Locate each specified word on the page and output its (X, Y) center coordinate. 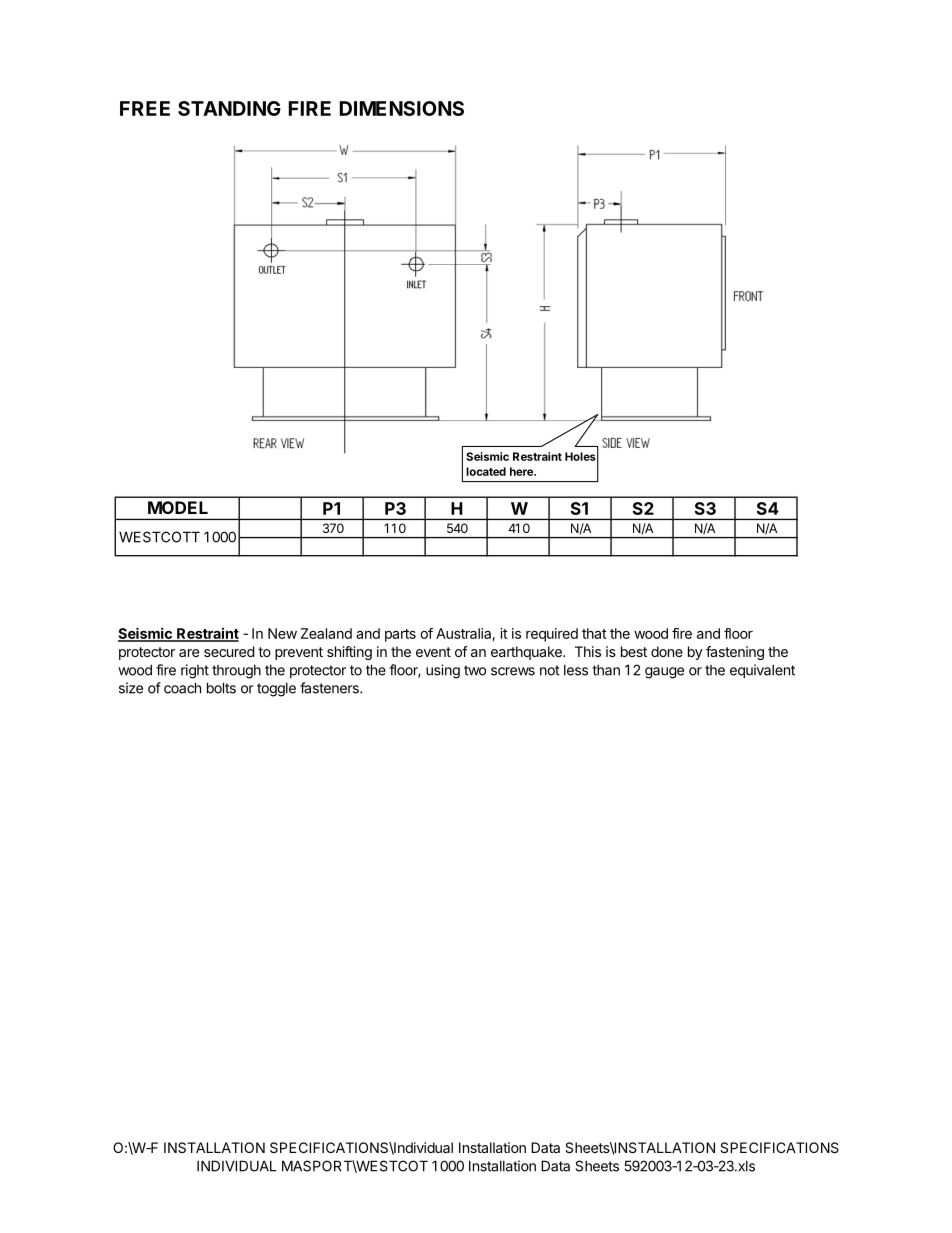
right (195, 671)
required (552, 635)
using (443, 671)
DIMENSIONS (402, 108)
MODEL (178, 507)
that (594, 633)
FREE (145, 108)
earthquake (527, 653)
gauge (664, 673)
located (486, 471)
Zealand (326, 633)
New (282, 633)
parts (400, 635)
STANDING (229, 108)
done (667, 651)
